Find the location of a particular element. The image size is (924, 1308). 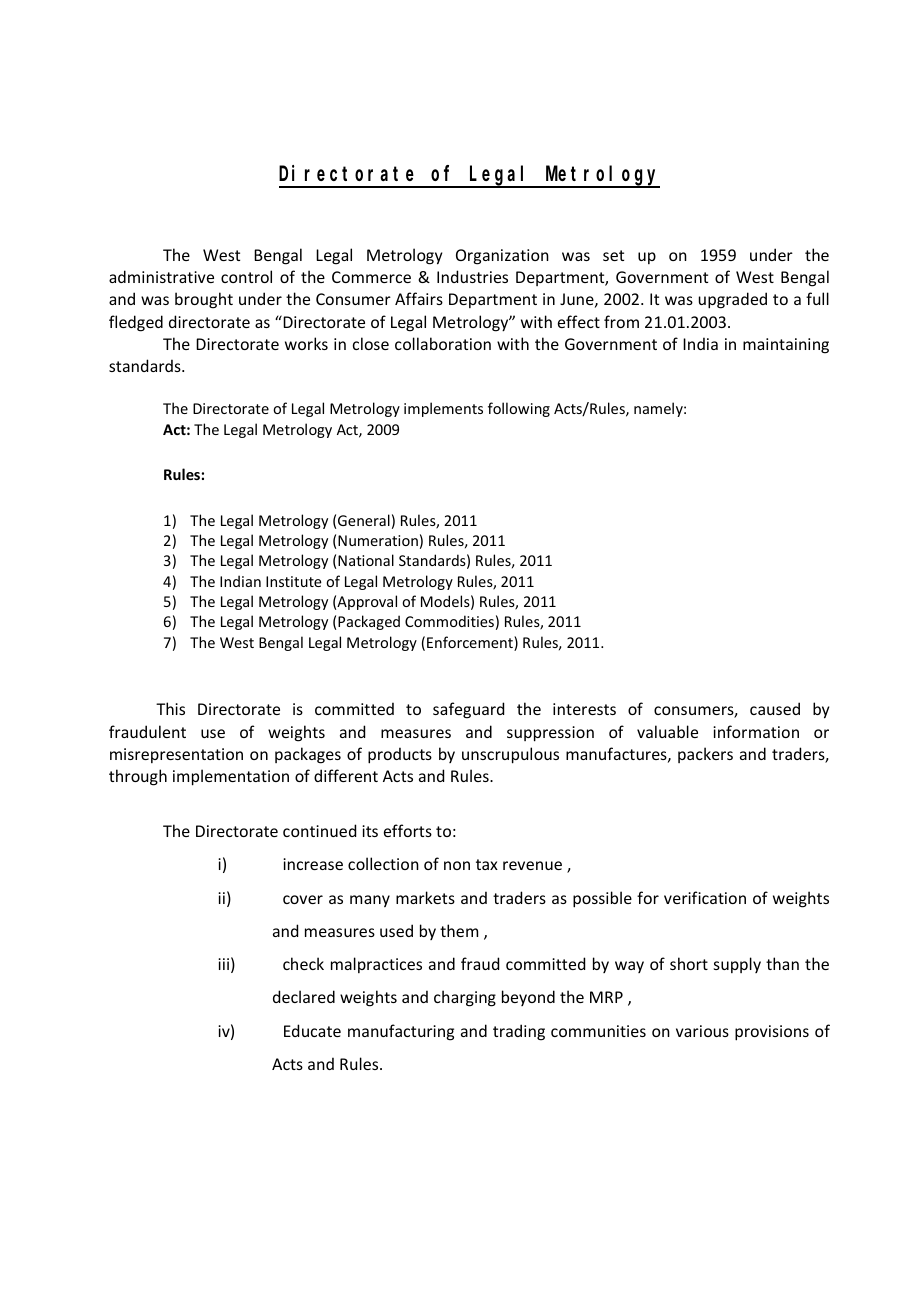

upgraded is located at coordinates (733, 300).
